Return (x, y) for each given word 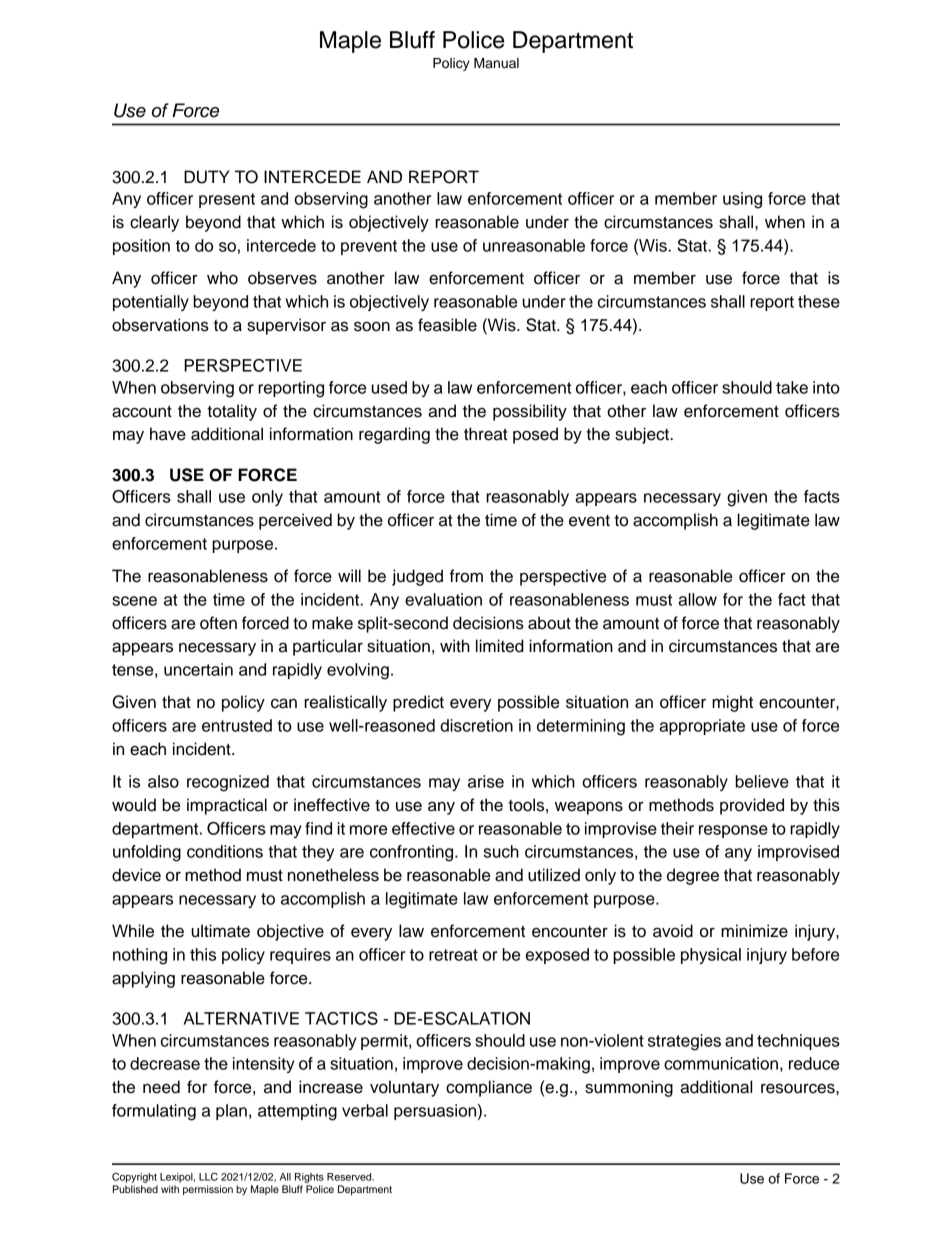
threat (485, 434)
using (742, 200)
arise (486, 781)
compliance (489, 1088)
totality (232, 412)
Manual (496, 63)
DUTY (207, 177)
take (792, 387)
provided (752, 806)
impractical (227, 806)
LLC (208, 1176)
